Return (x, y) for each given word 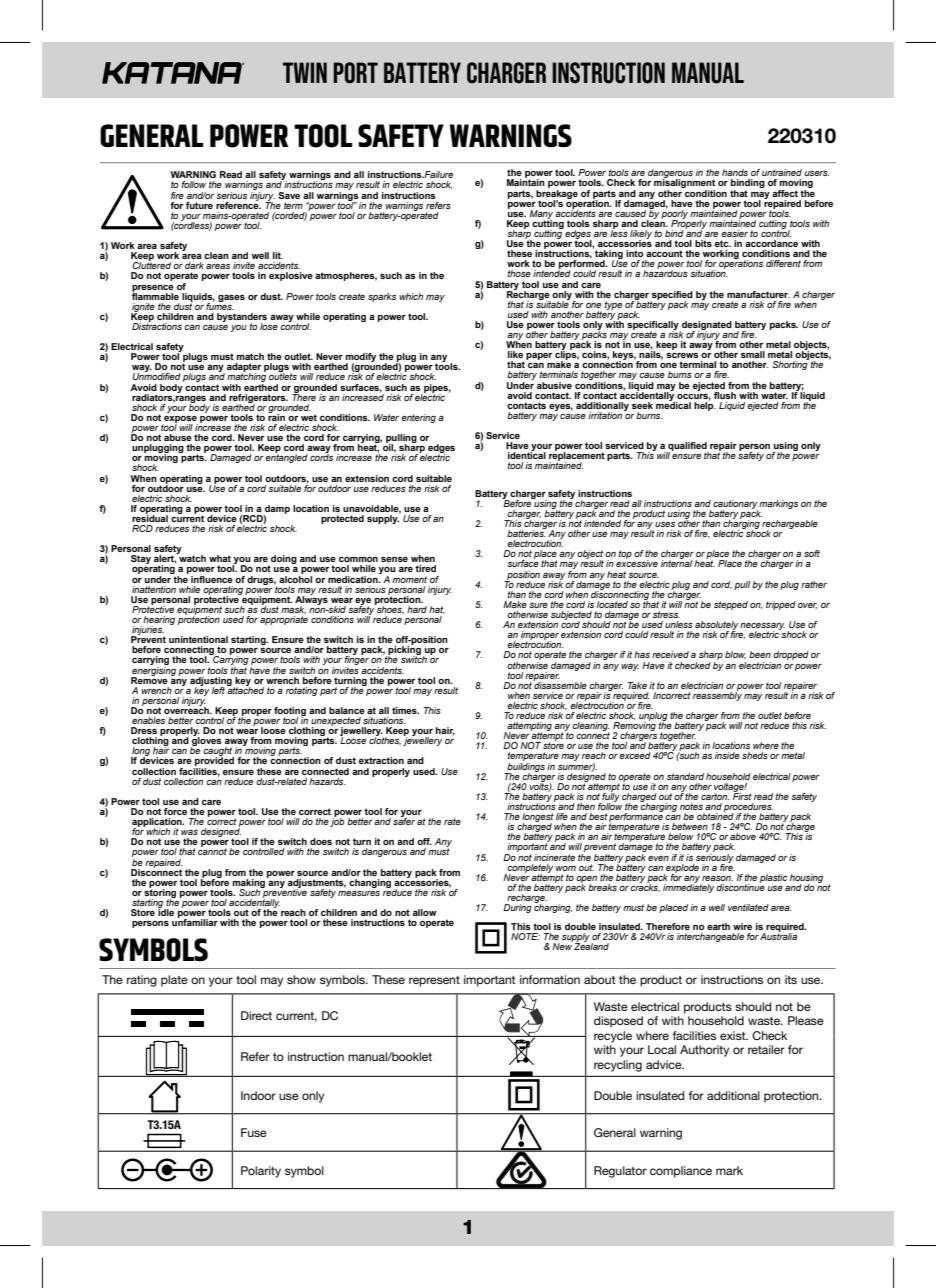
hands (735, 172)
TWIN (305, 72)
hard (417, 609)
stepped (731, 605)
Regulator (620, 1172)
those (519, 273)
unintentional (198, 639)
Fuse (254, 1132)
